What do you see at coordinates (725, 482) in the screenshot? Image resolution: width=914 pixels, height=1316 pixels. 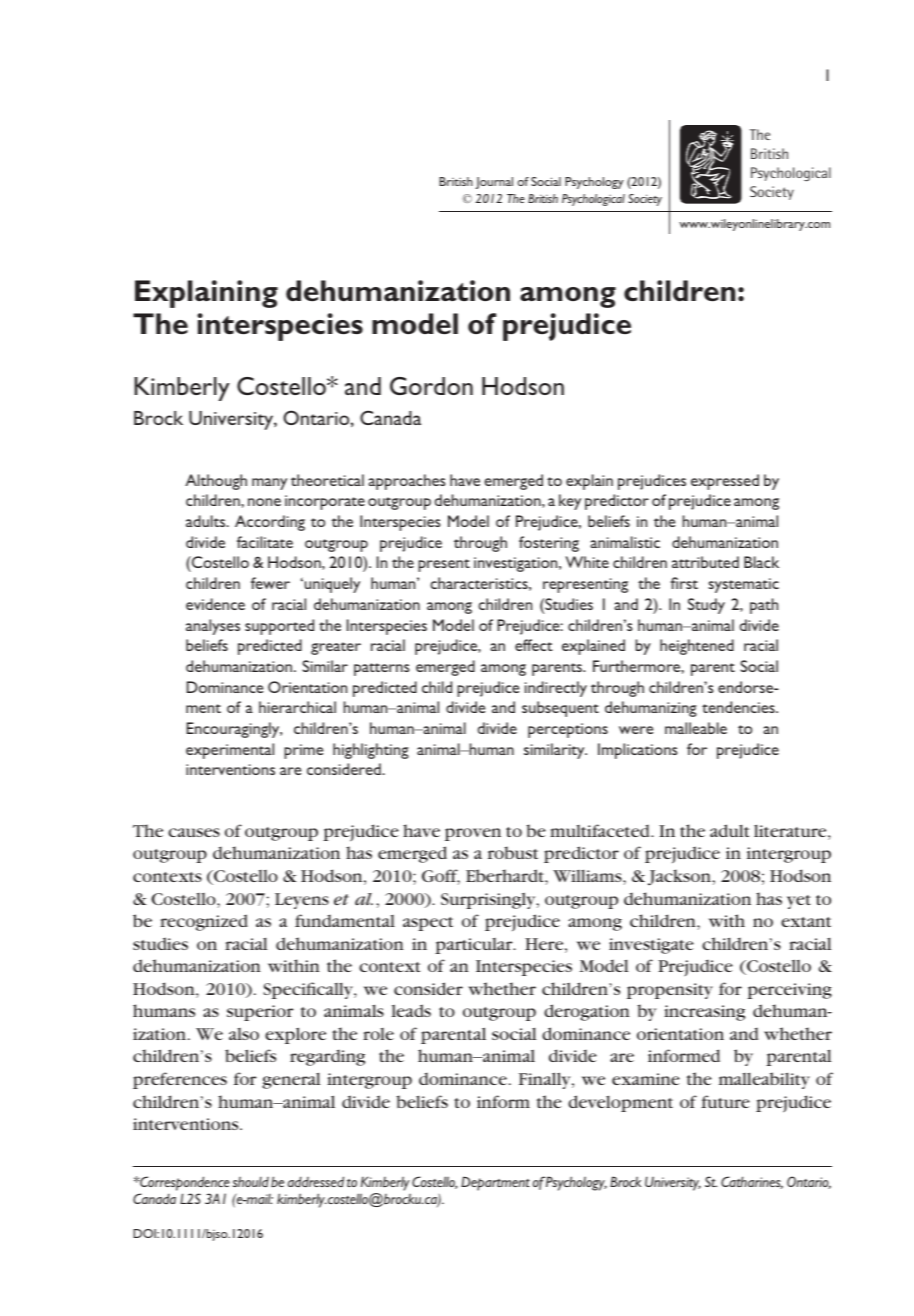 I see `expressed` at bounding box center [725, 482].
